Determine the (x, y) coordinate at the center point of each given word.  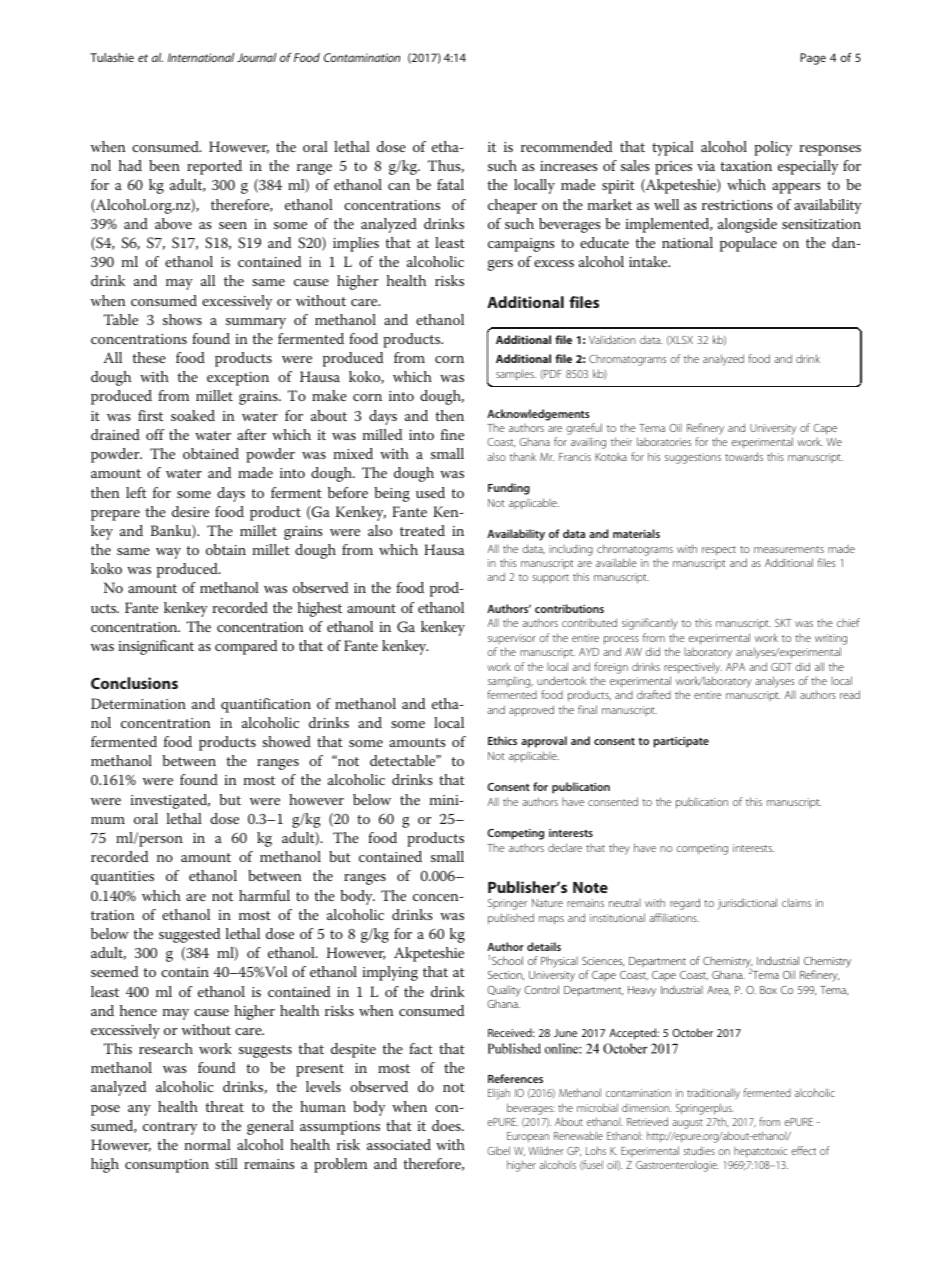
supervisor (512, 639)
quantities (122, 878)
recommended (566, 146)
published (511, 919)
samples (516, 374)
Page (813, 59)
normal (208, 1144)
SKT (783, 623)
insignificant (156, 647)
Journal (256, 57)
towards (744, 456)
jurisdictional (747, 904)
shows (182, 319)
